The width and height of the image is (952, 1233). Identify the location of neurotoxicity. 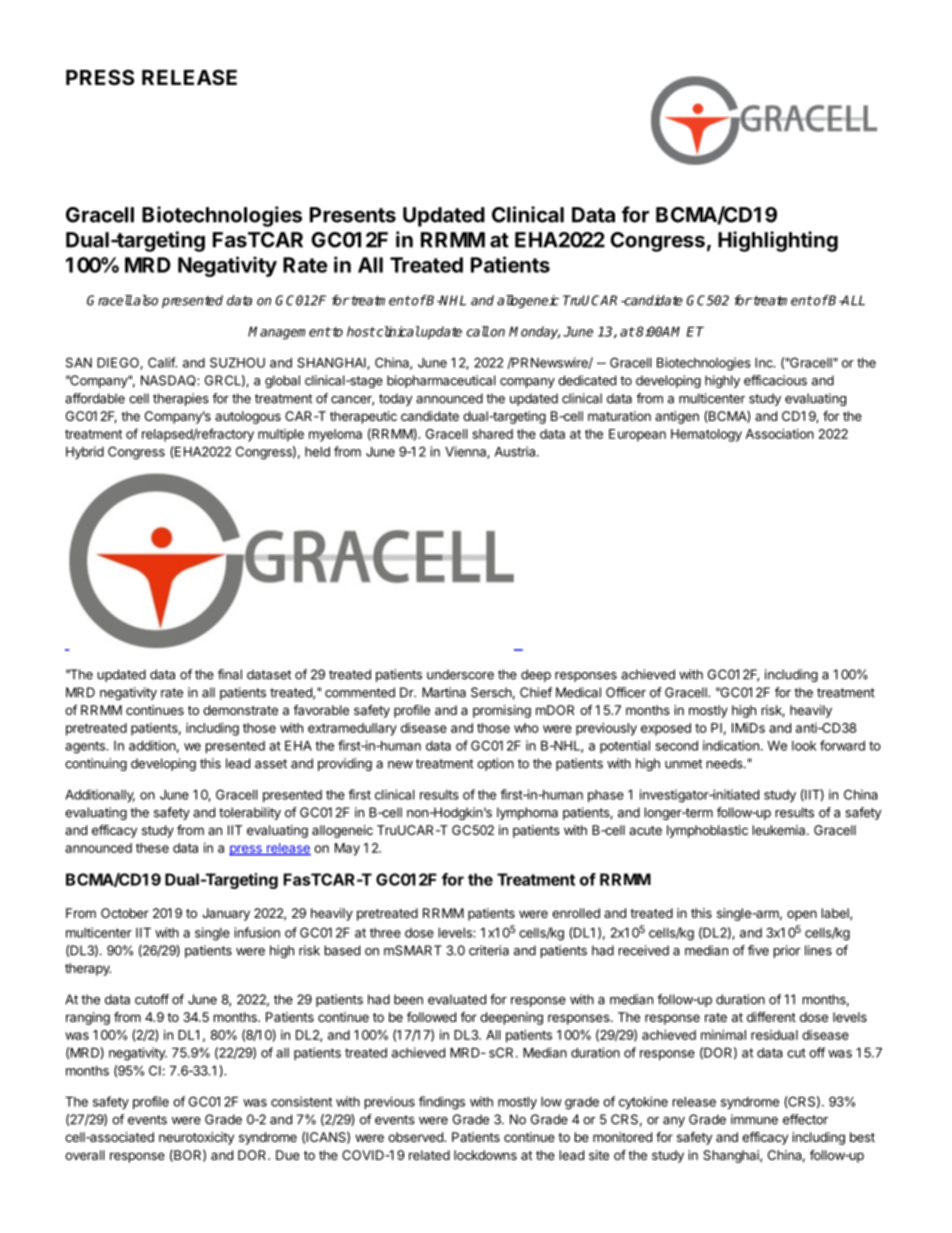
(196, 1138).
